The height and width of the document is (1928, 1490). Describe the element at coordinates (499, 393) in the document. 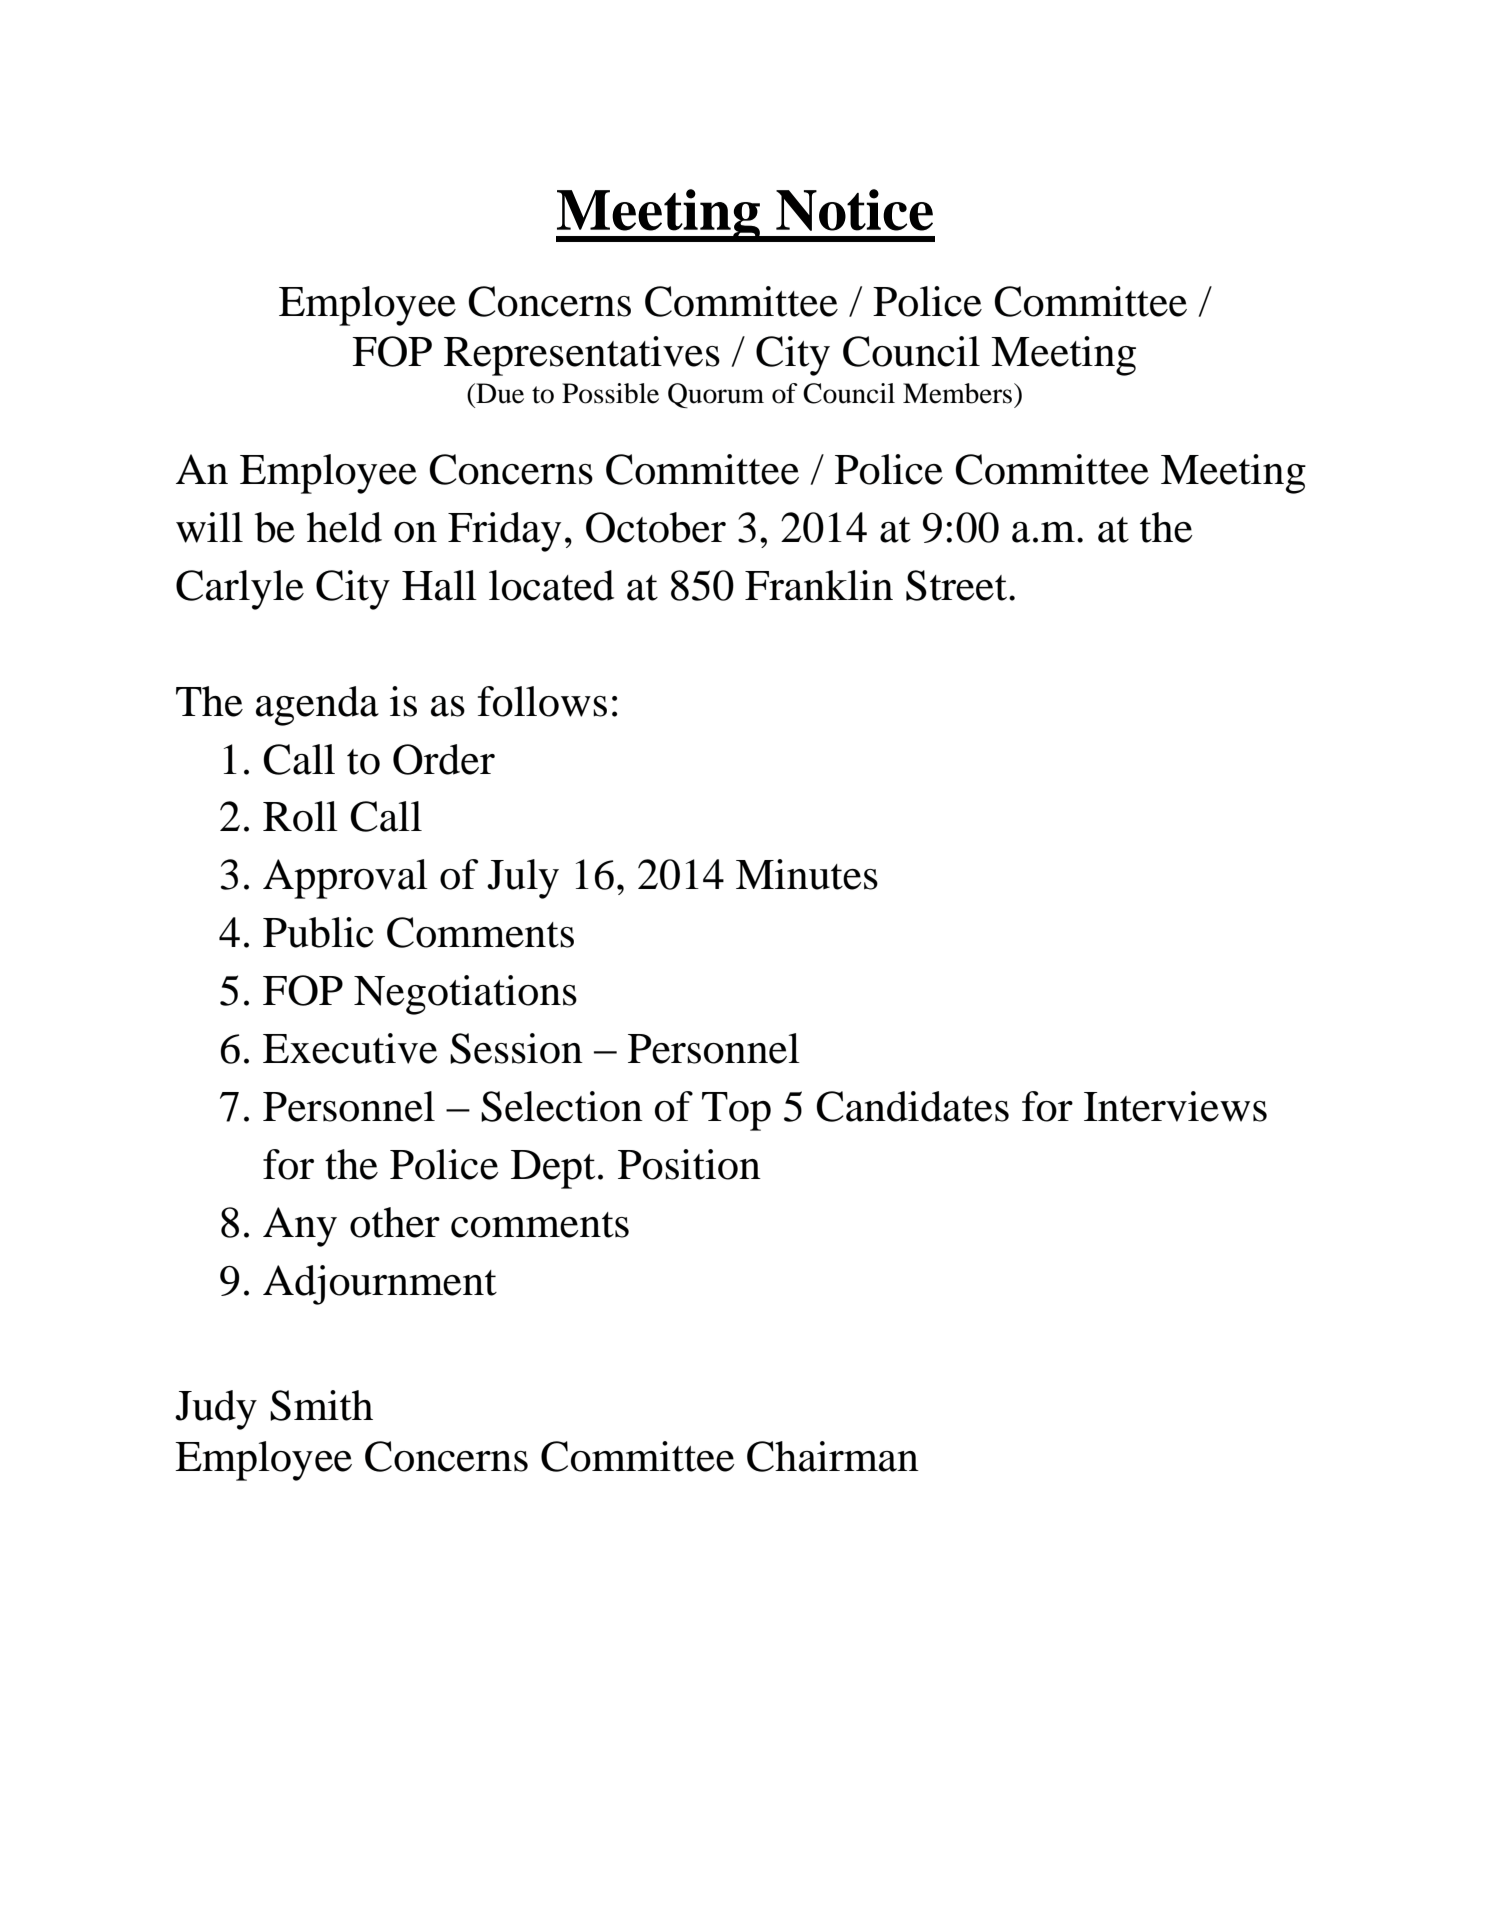

I see `Due` at that location.
